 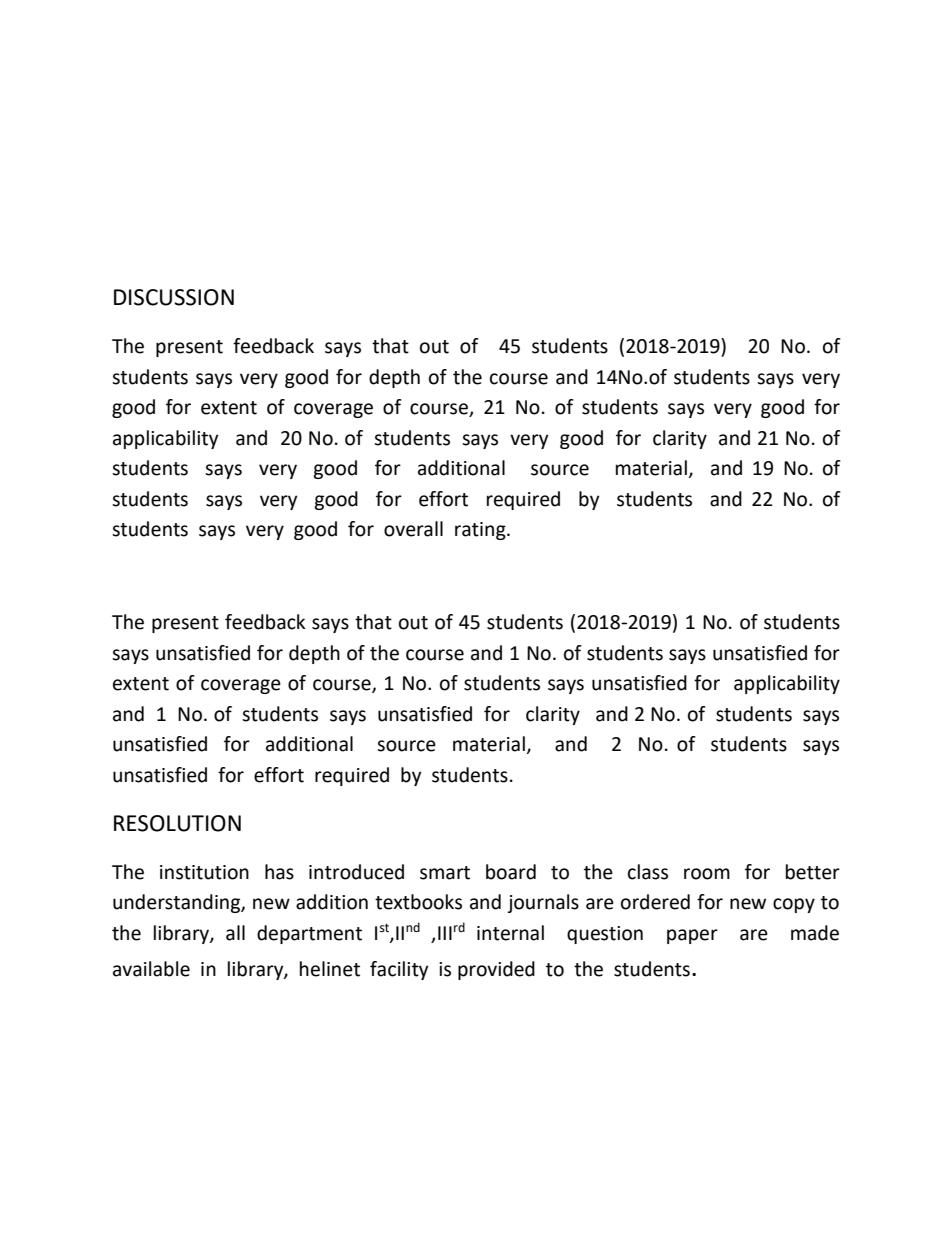 What do you see at coordinates (707, 874) in the screenshot?
I see `room` at bounding box center [707, 874].
